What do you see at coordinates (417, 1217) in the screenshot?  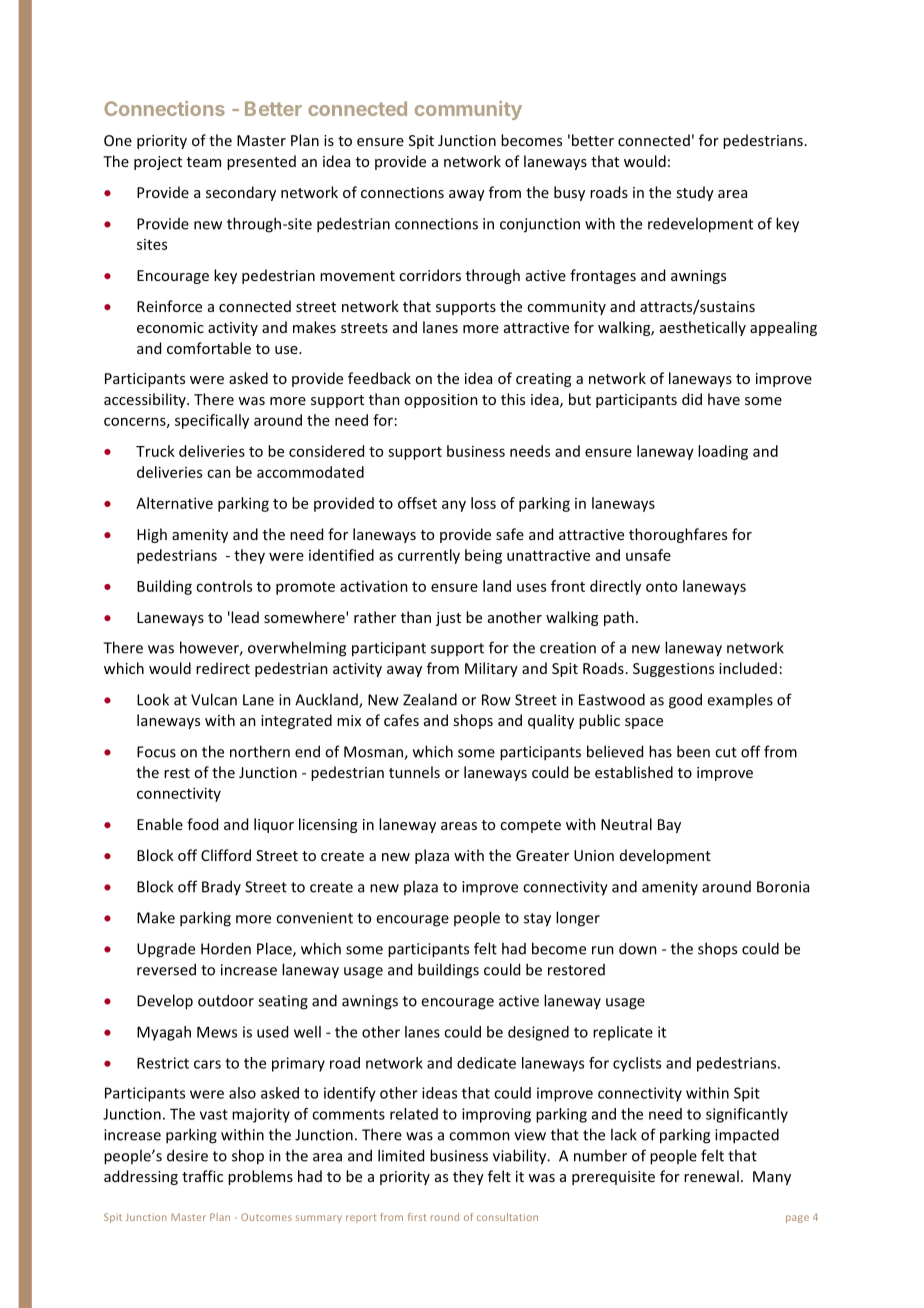 I see `first` at bounding box center [417, 1217].
